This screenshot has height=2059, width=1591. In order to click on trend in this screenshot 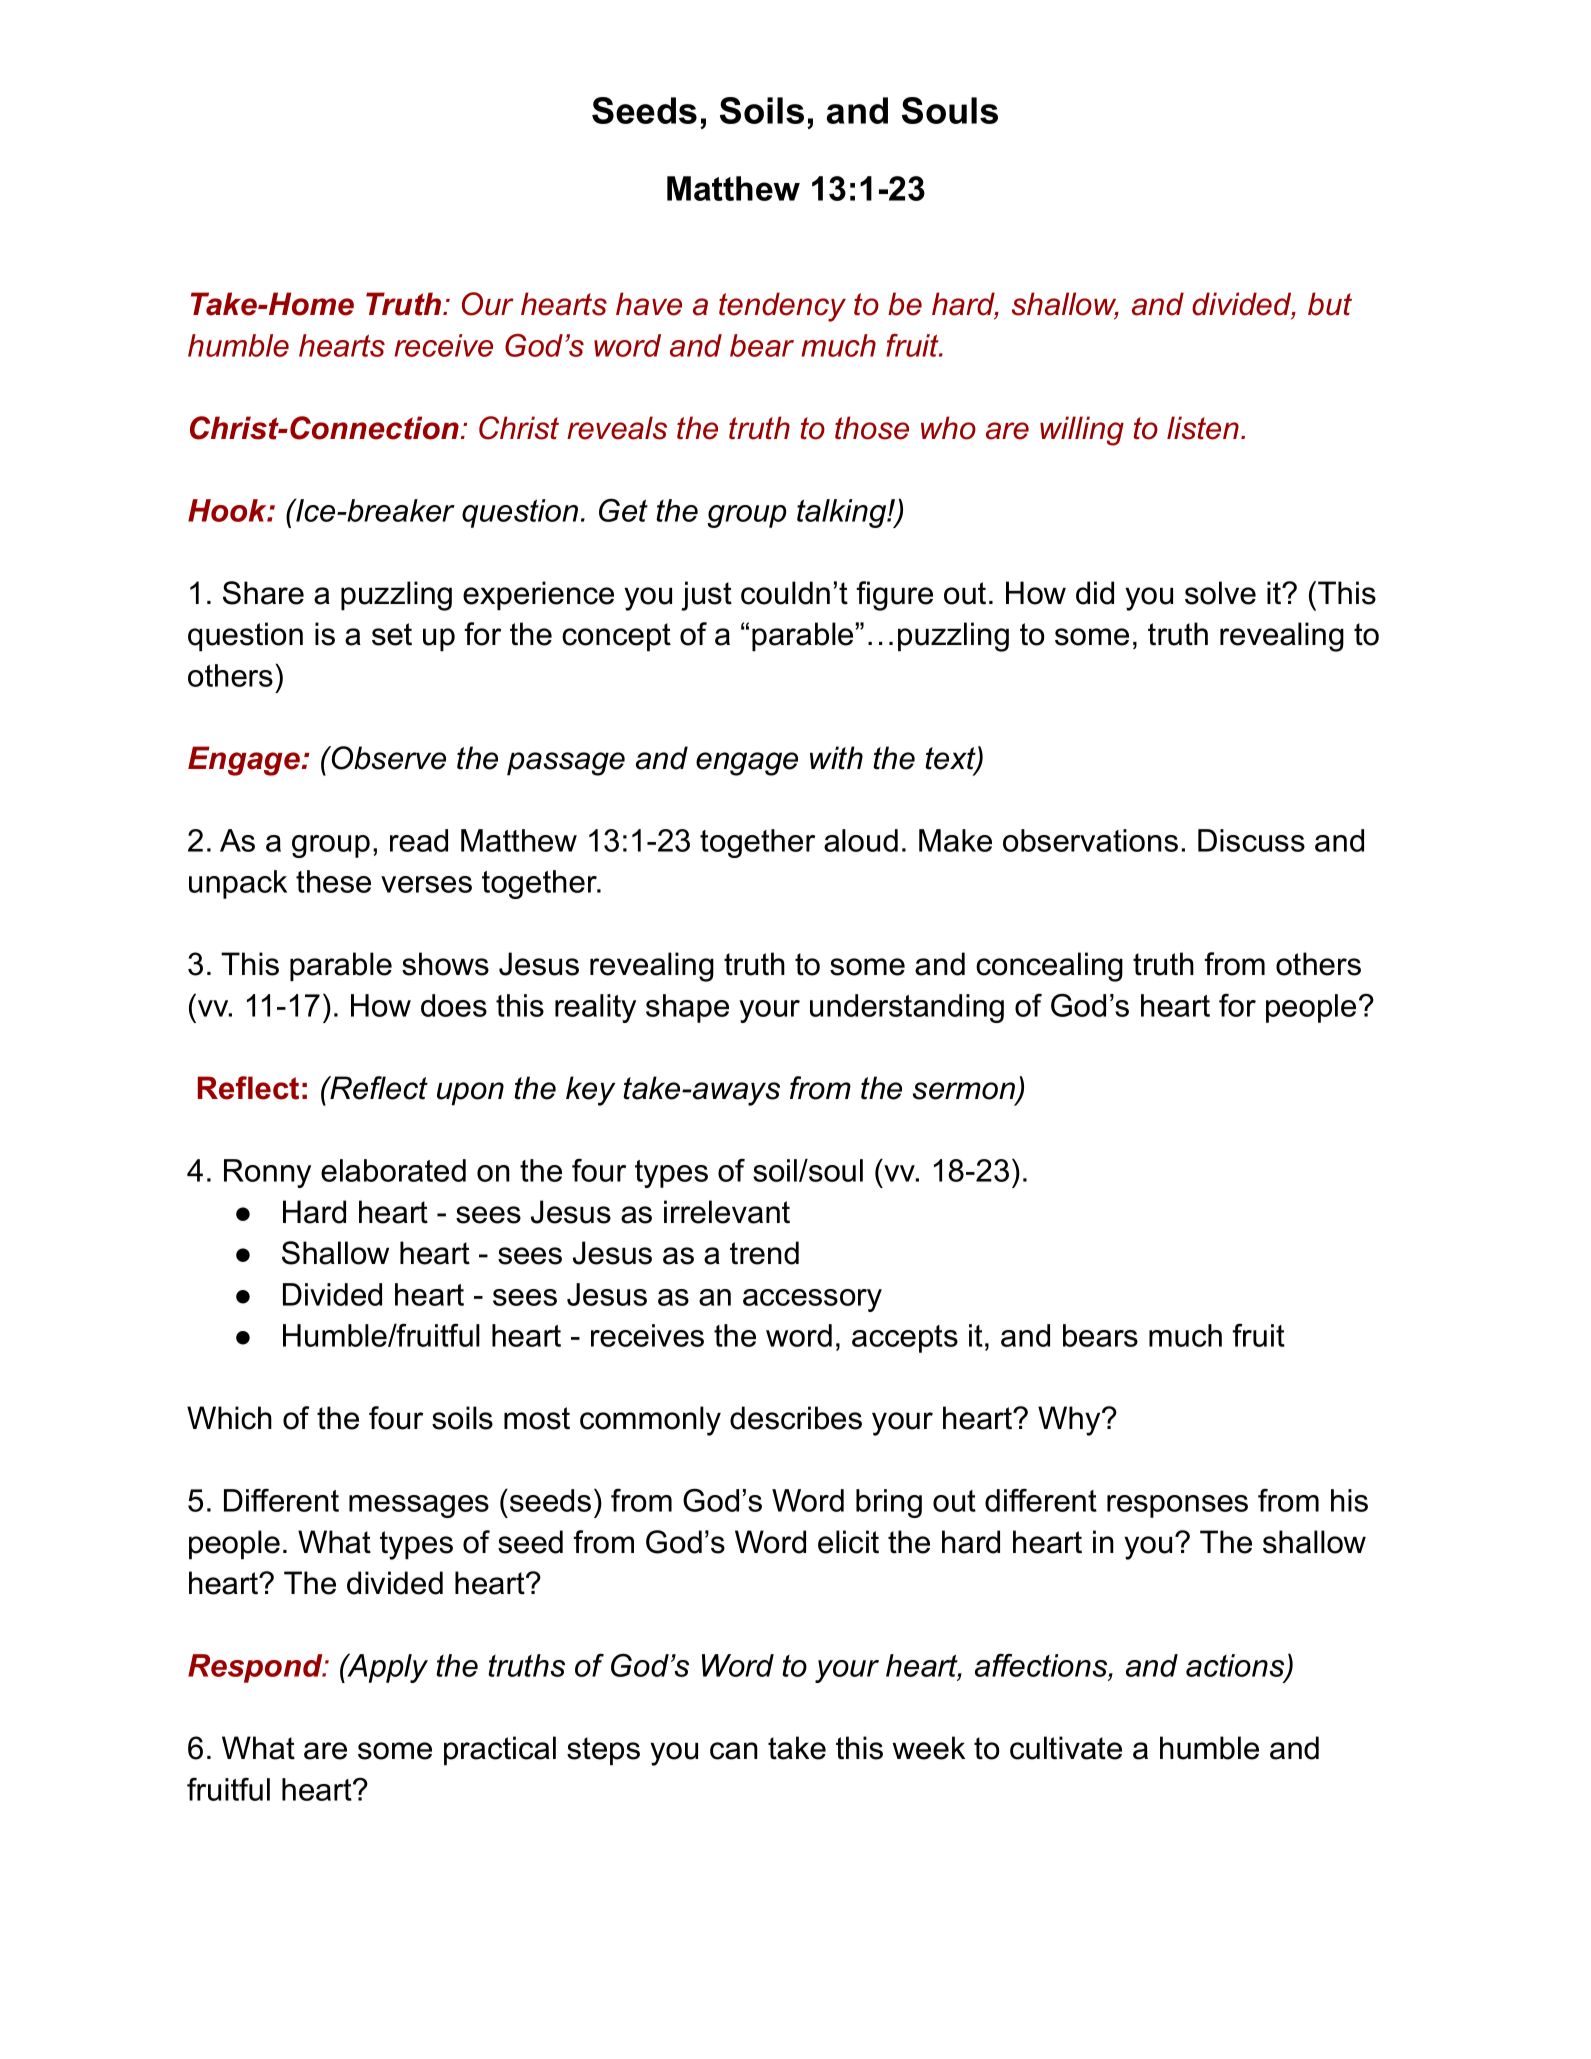, I will do `click(764, 1253)`.
